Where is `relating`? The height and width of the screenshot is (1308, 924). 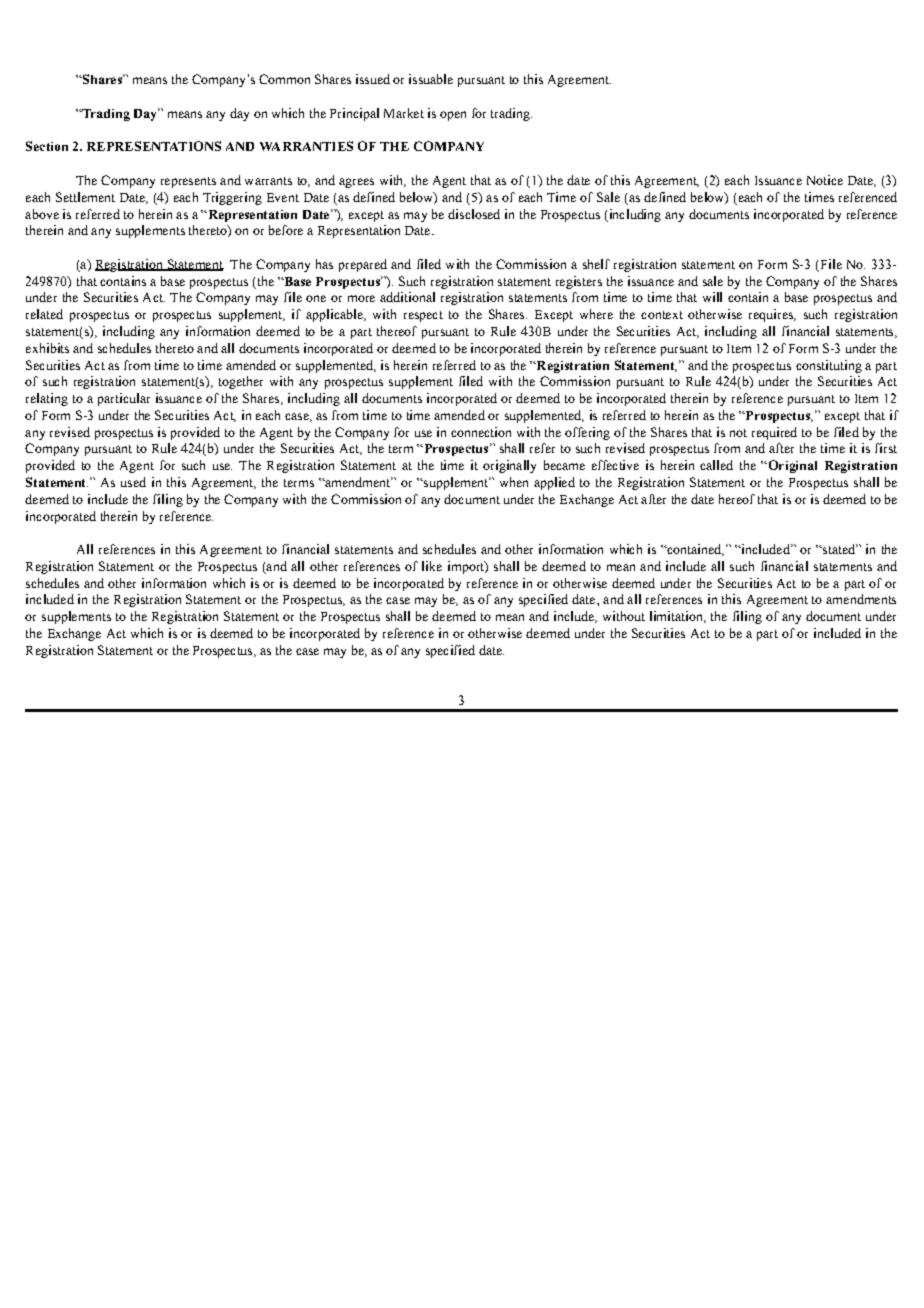 relating is located at coordinates (47, 399).
